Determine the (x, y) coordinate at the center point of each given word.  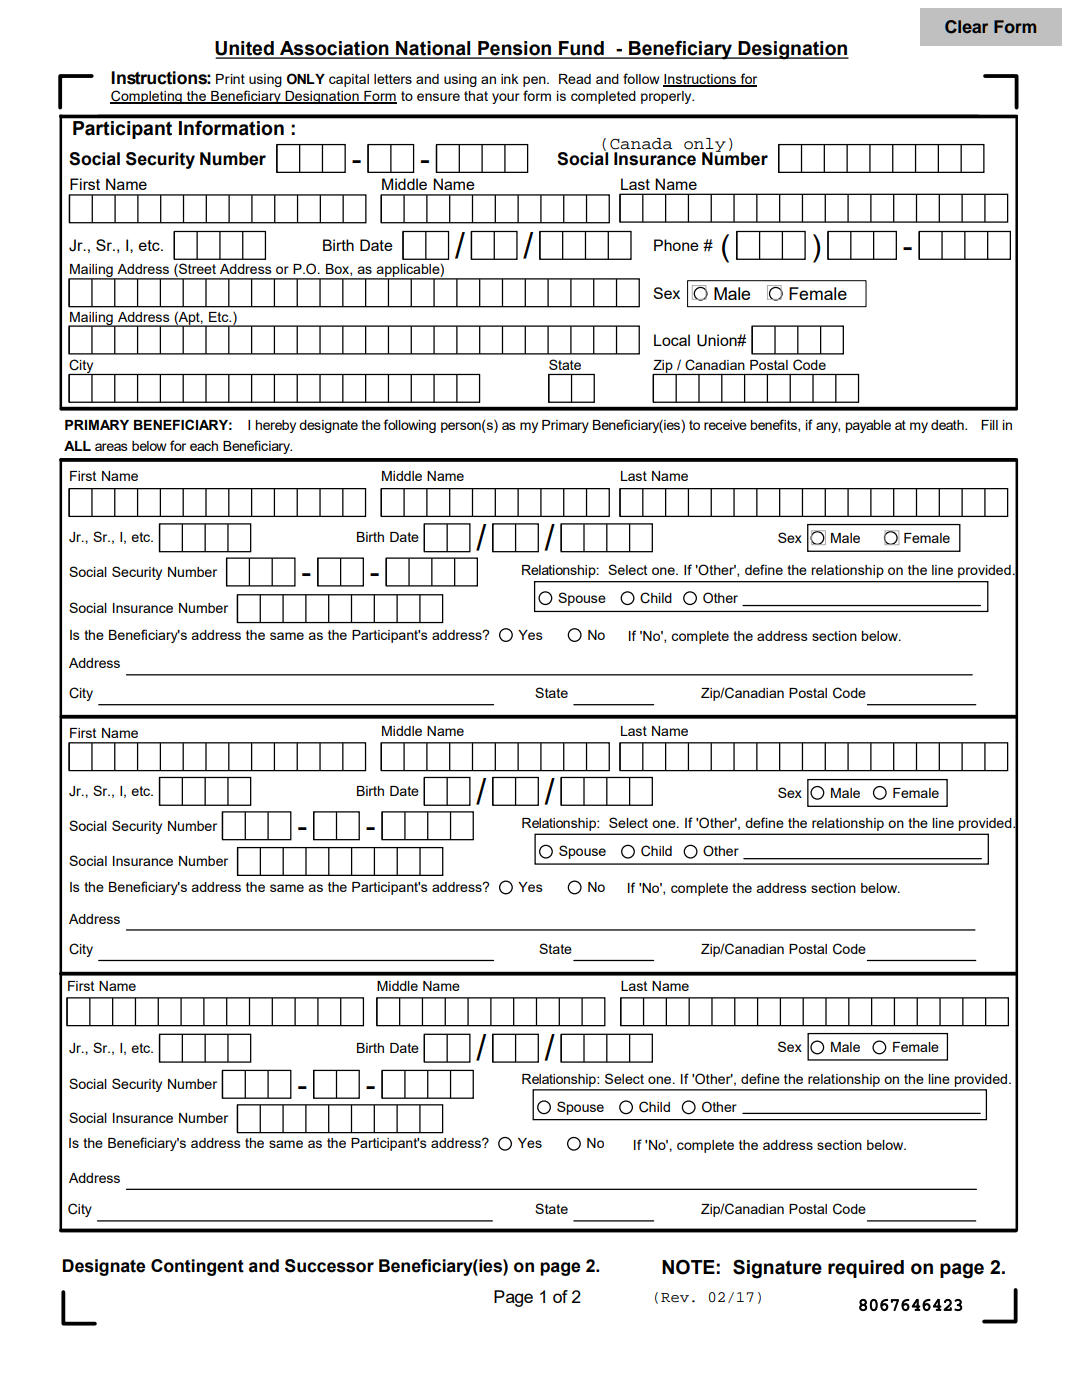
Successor (329, 1266)
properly (667, 97)
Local (672, 340)
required (866, 1269)
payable (868, 426)
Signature (777, 1269)
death (948, 425)
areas (111, 447)
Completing (147, 97)
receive (725, 425)
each (204, 446)
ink (509, 79)
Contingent (197, 1267)
